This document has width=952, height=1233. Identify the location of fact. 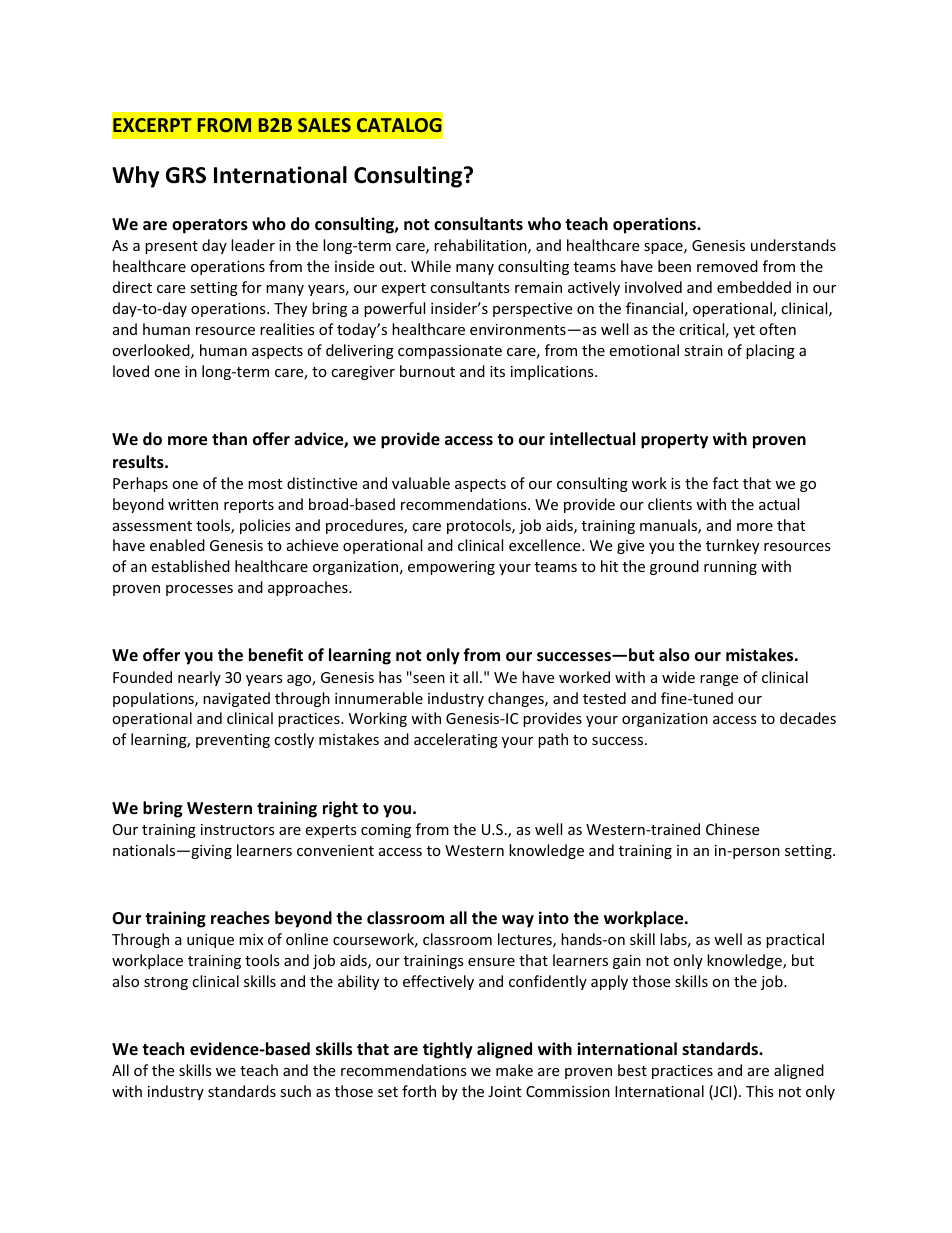
(725, 483).
